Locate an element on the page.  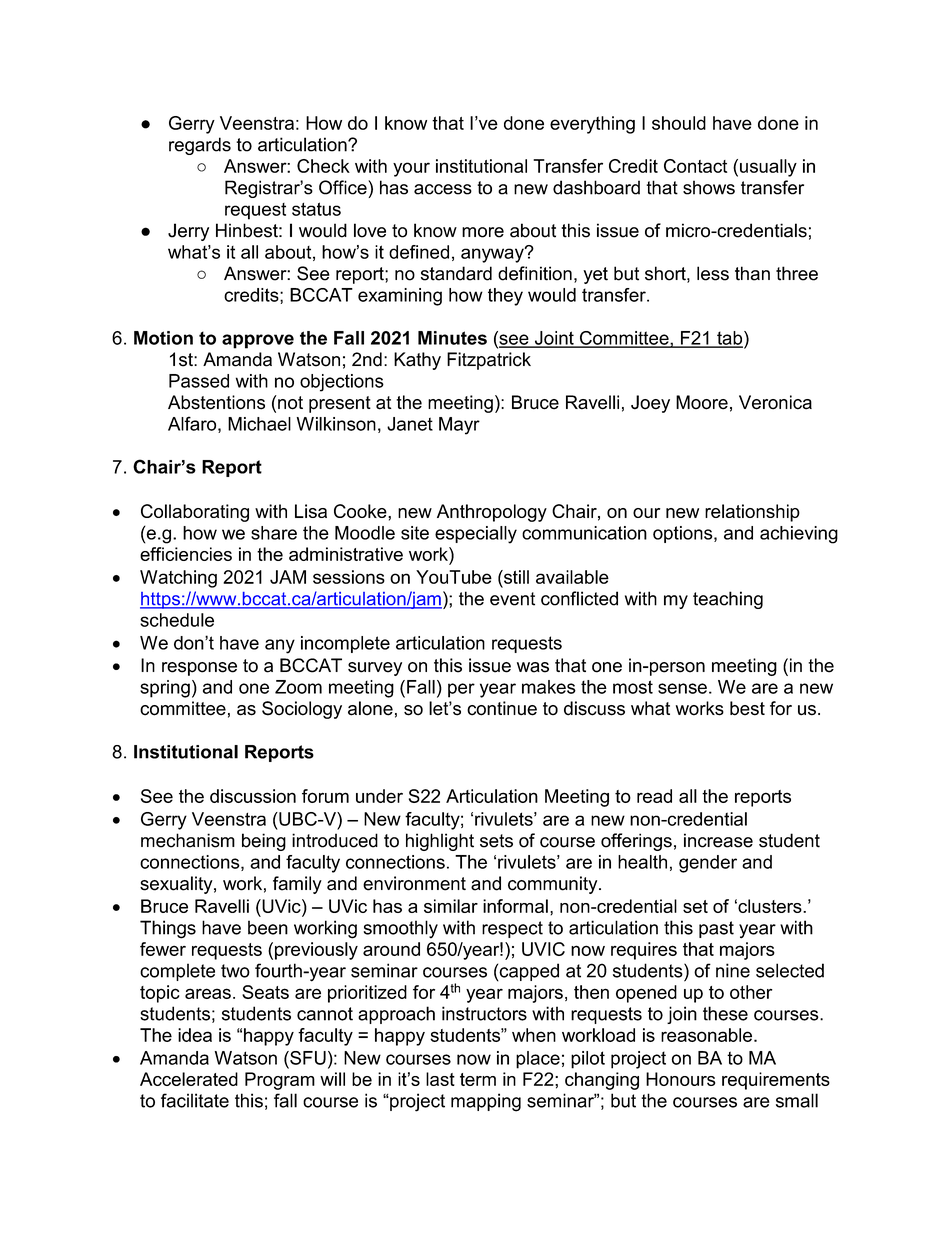
Honours is located at coordinates (680, 1079).
